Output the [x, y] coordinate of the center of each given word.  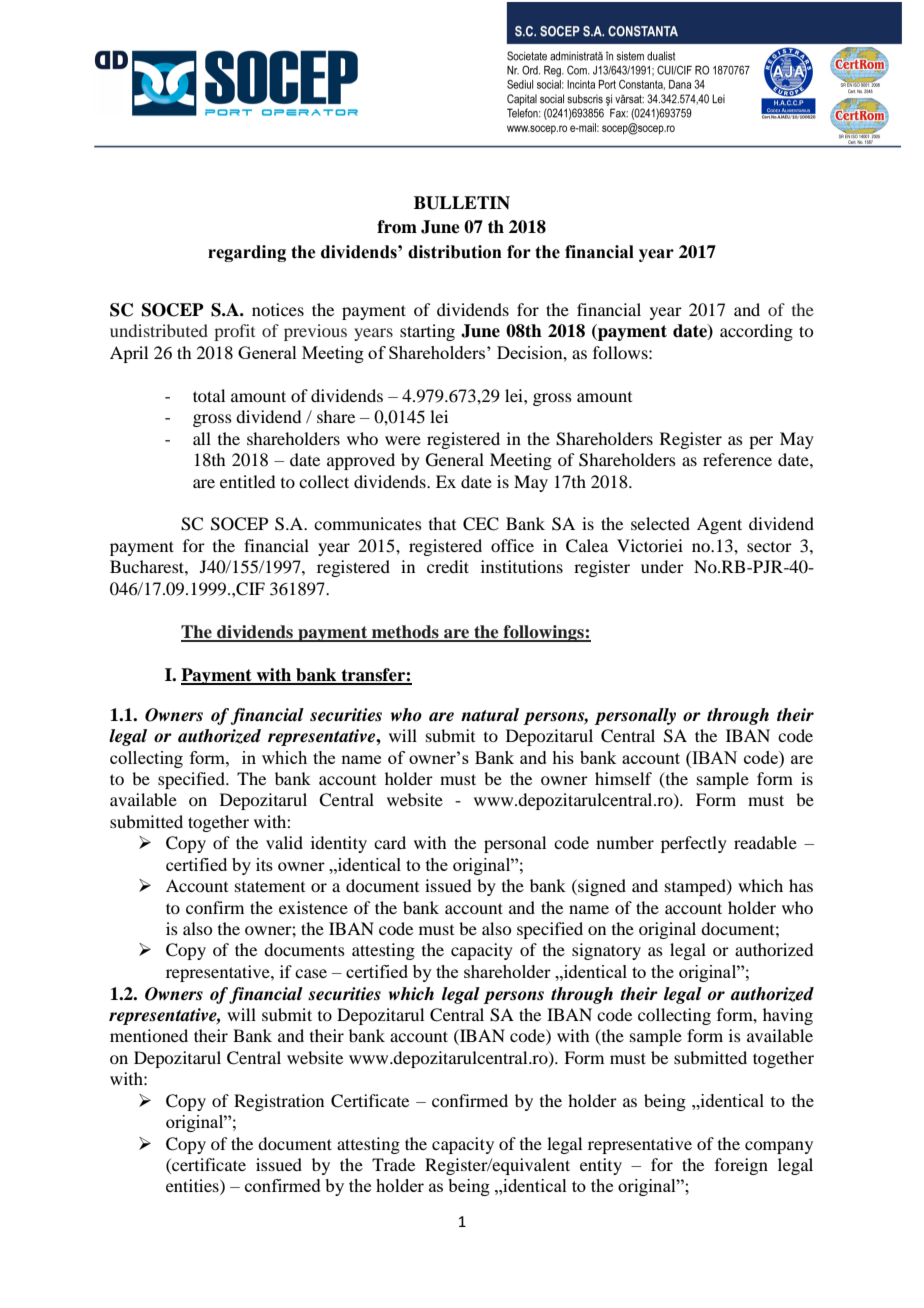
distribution [455, 252]
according [756, 332]
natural [490, 715]
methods [405, 633]
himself [623, 778]
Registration [279, 1102]
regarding [247, 253]
